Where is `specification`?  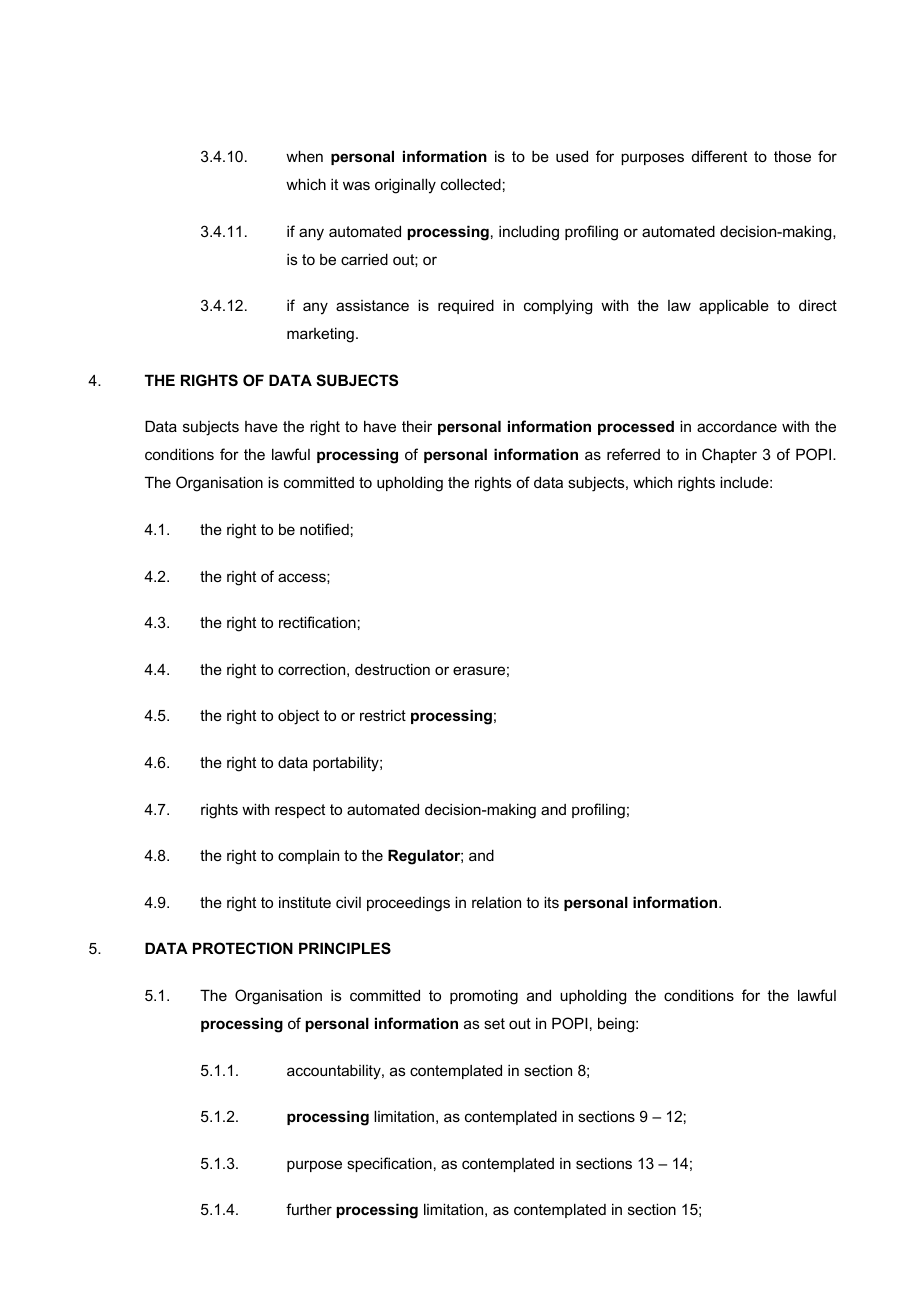
specification is located at coordinates (389, 1164).
